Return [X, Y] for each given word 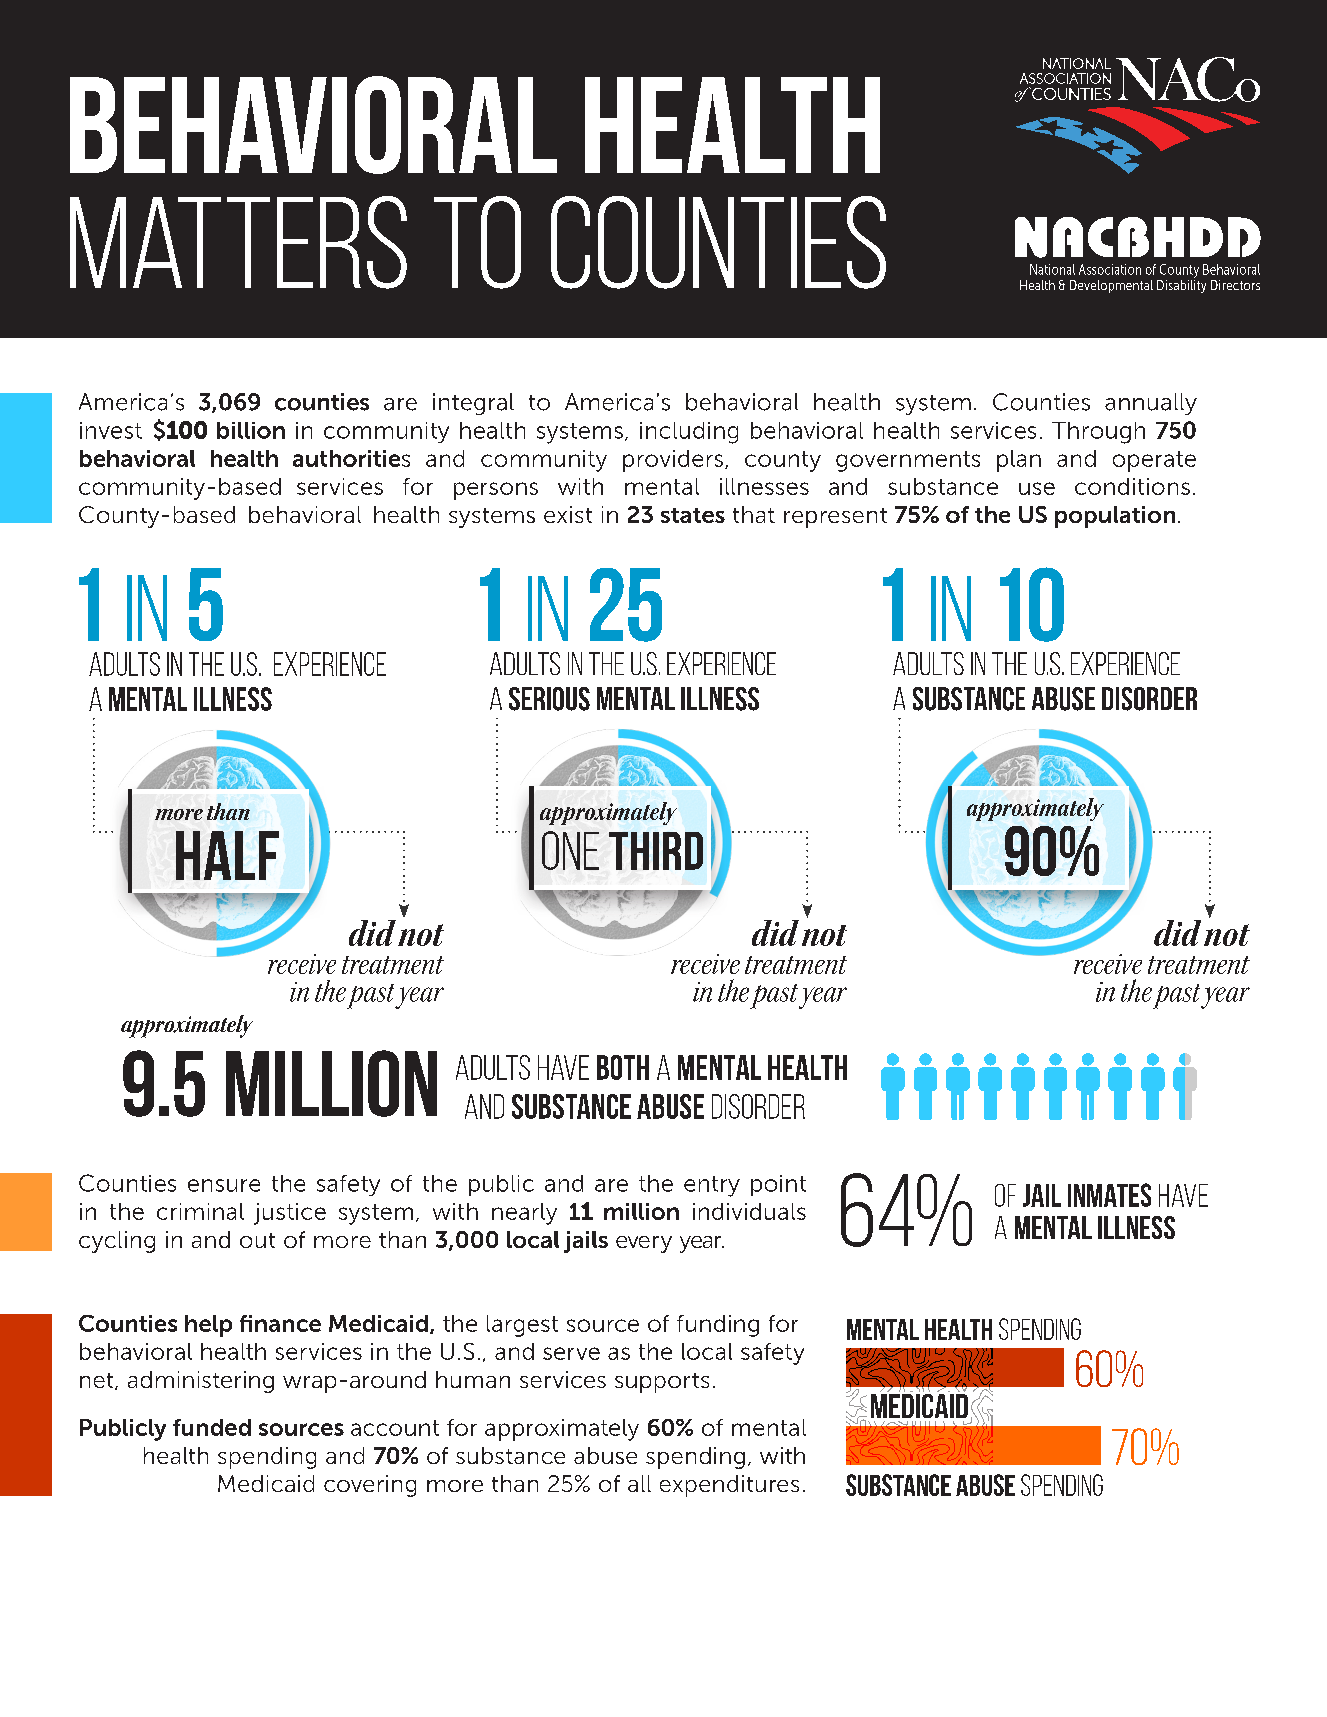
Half [227, 855]
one [570, 850]
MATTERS [238, 242]
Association [1110, 269]
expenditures [729, 1486]
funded [212, 1427]
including [689, 433]
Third [656, 851]
